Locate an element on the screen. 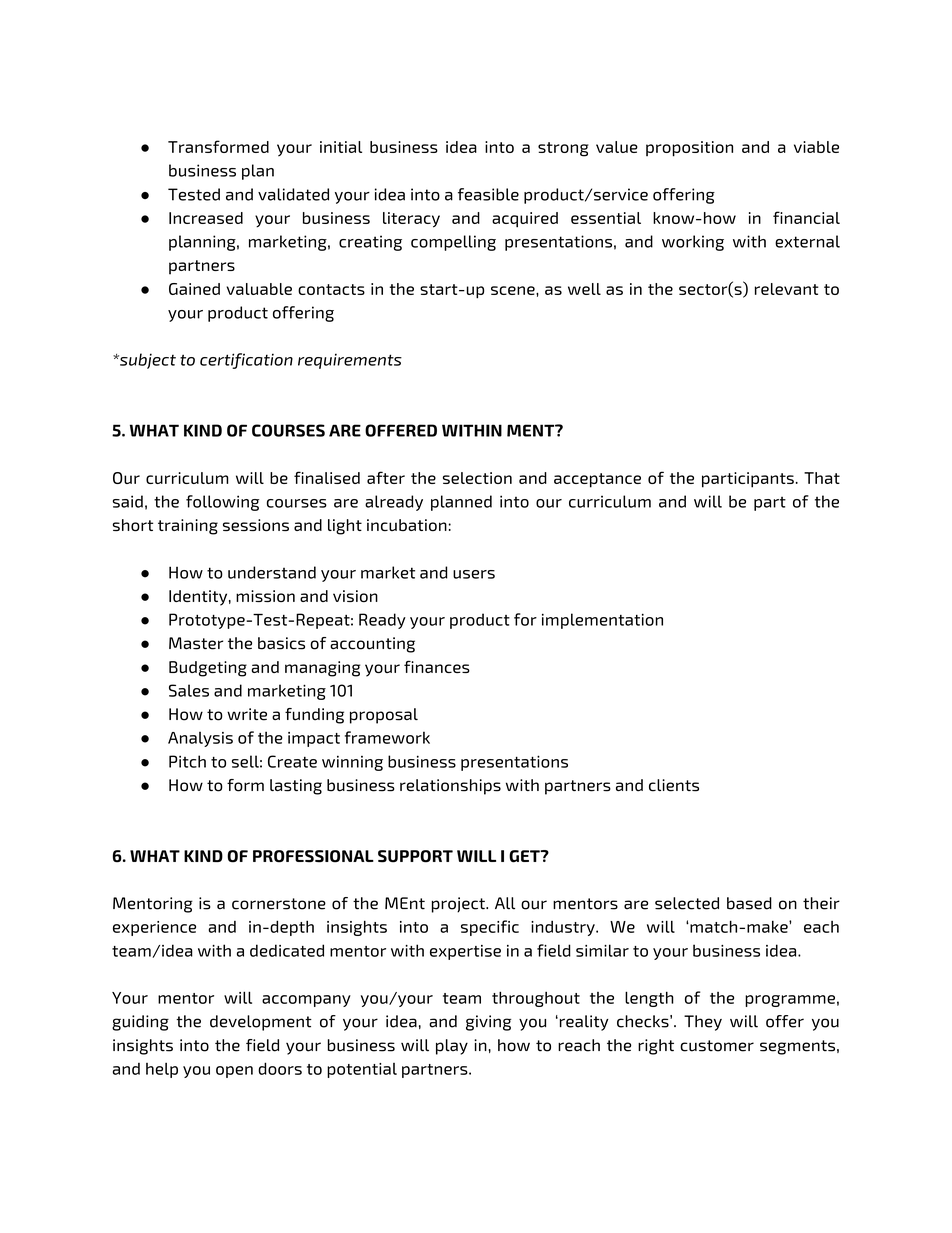 Image resolution: width=952 pixels, height=1233 pixels. following is located at coordinates (222, 503).
